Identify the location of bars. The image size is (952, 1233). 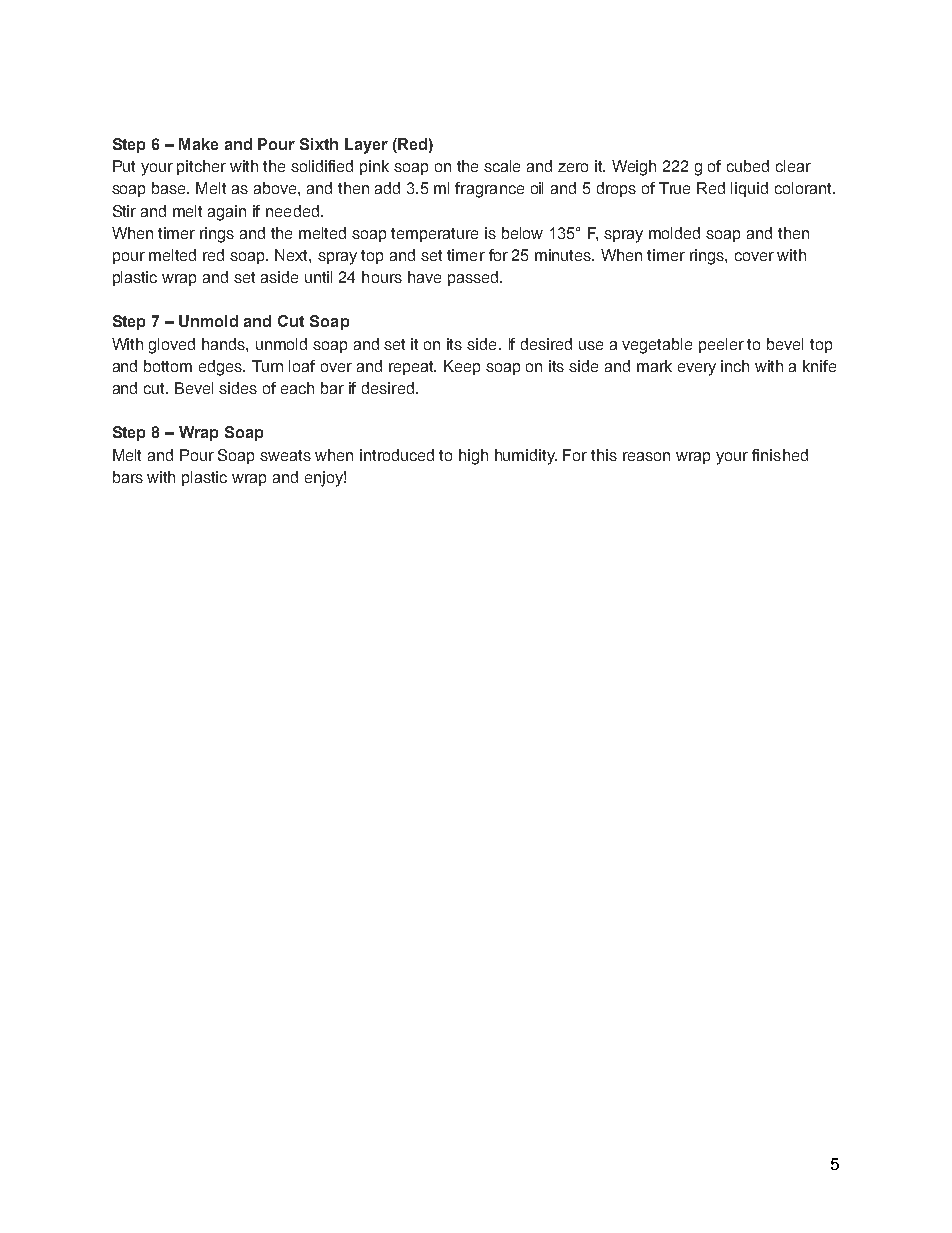
(128, 477).
